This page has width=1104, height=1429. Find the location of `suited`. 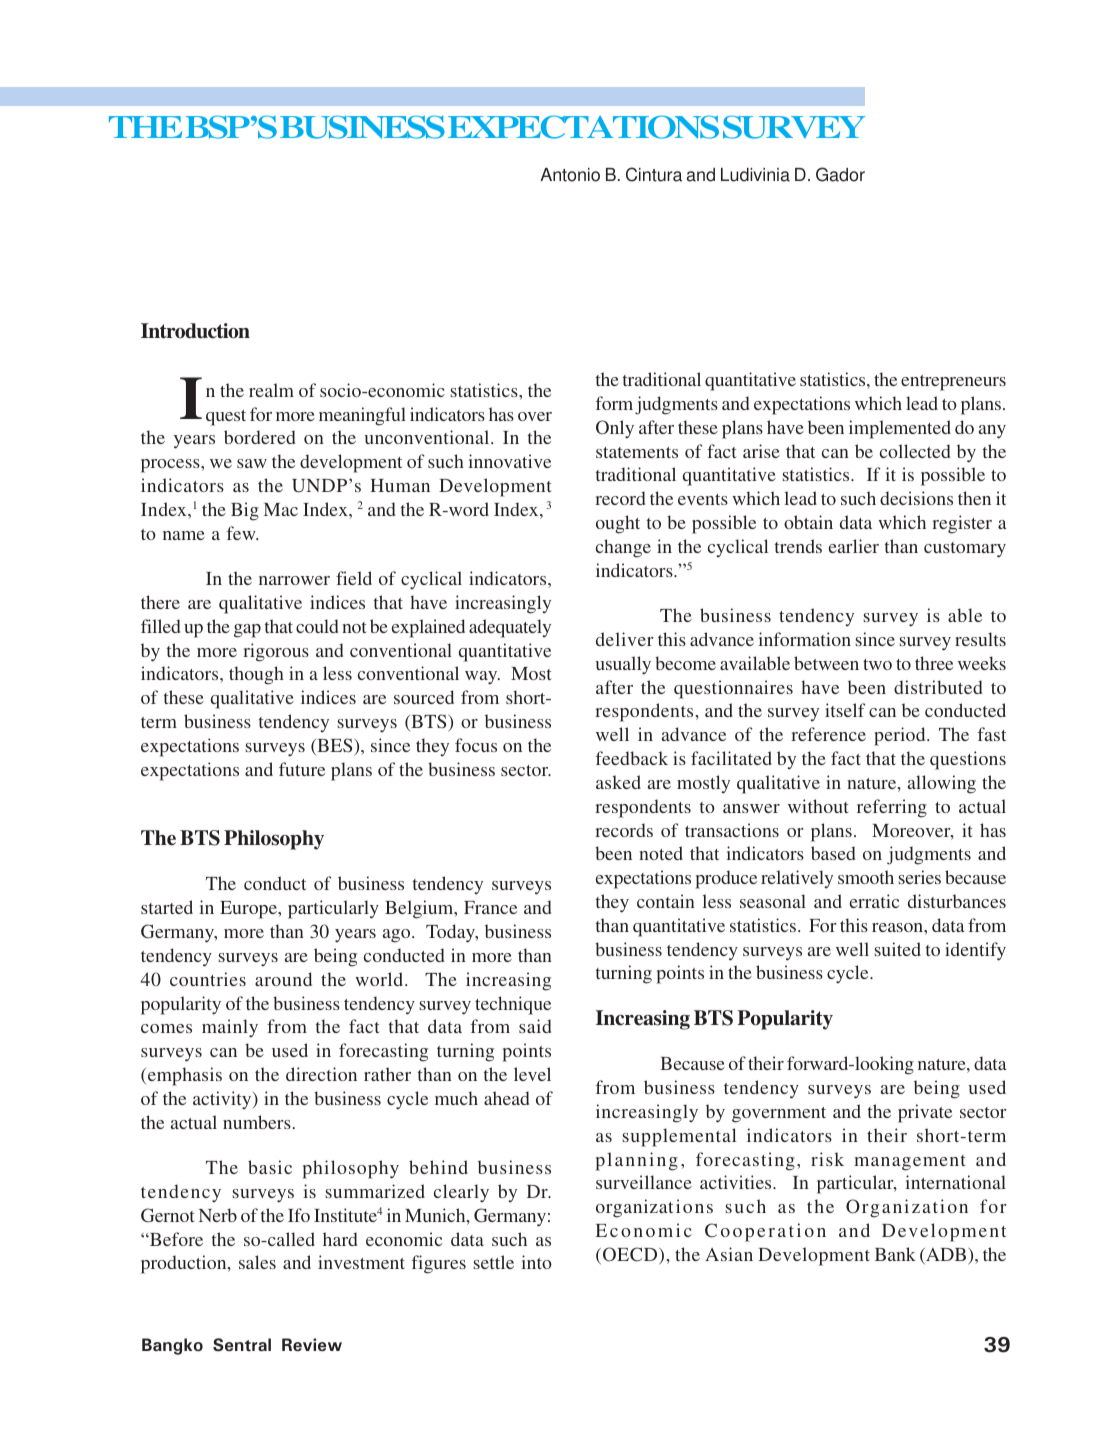

suited is located at coordinates (898, 949).
